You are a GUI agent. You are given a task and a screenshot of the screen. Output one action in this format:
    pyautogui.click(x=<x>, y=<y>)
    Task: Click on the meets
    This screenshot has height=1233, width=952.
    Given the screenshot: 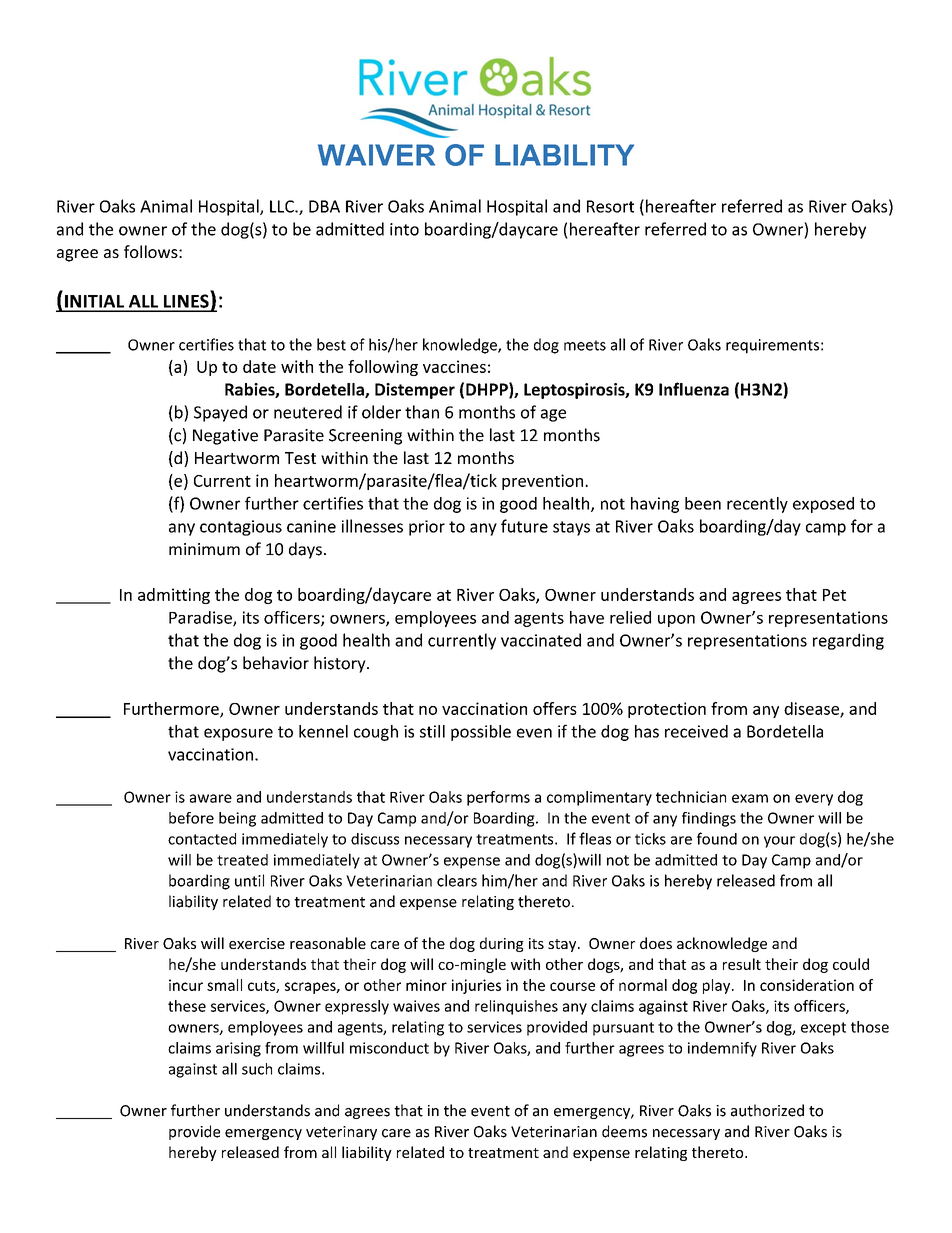 What is the action you would take?
    pyautogui.click(x=585, y=345)
